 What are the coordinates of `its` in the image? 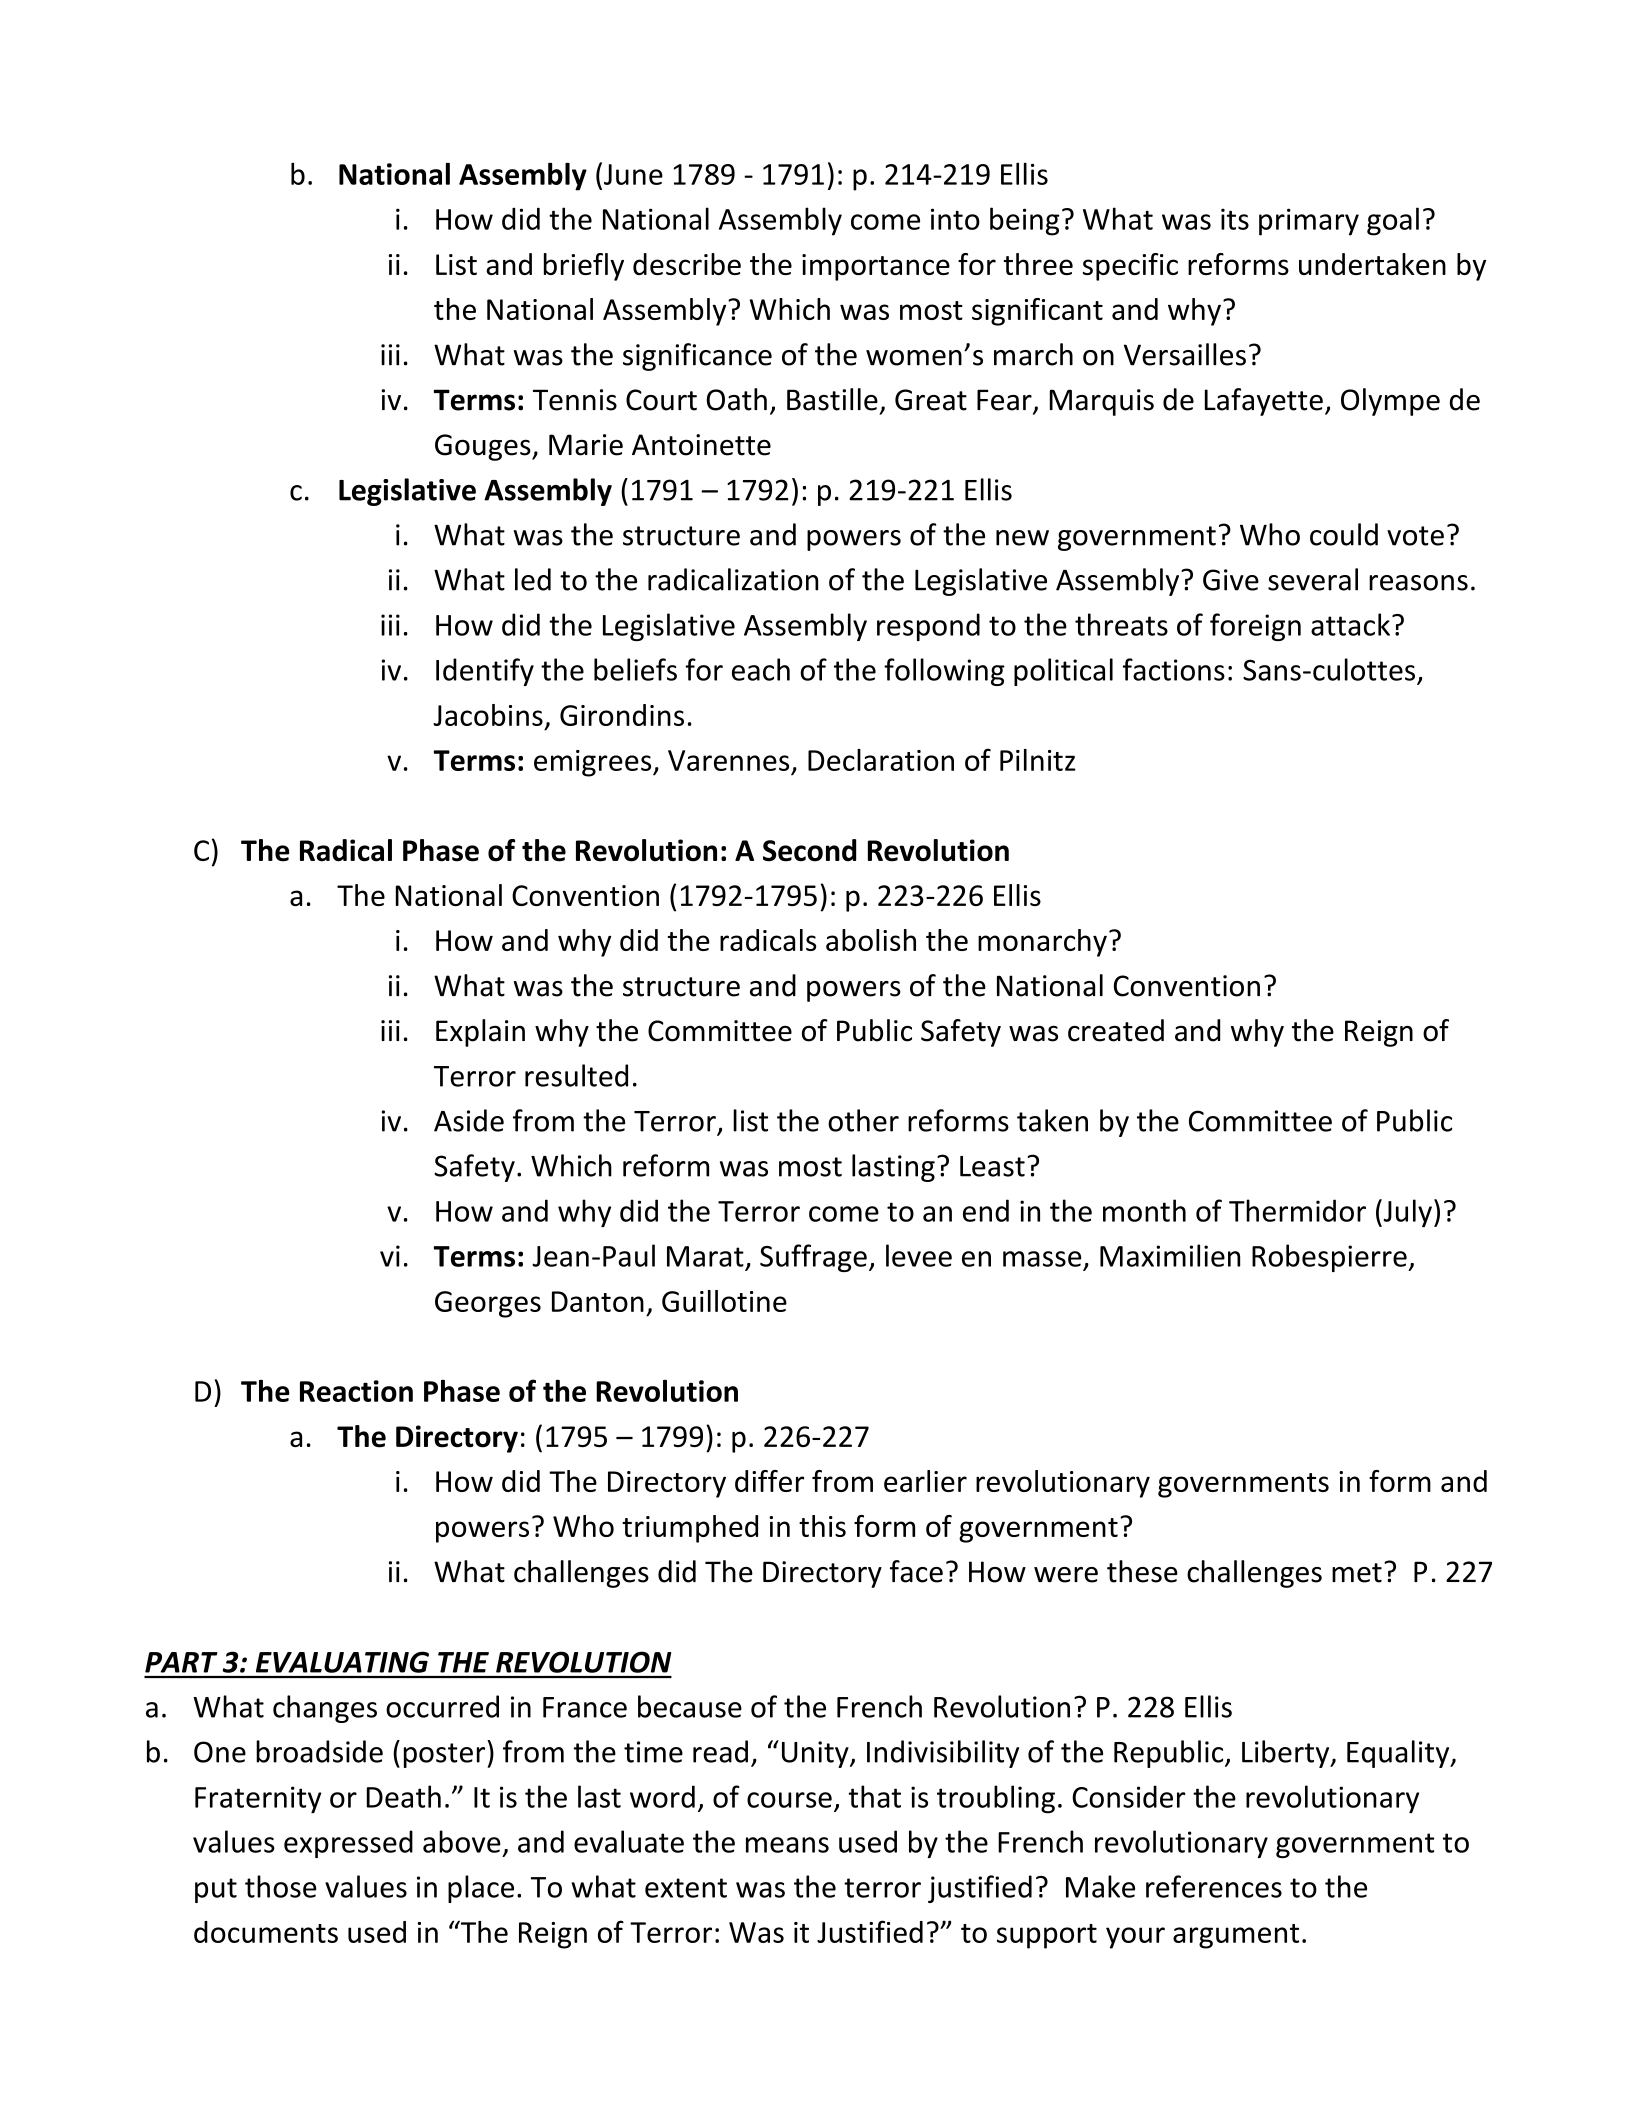 It's located at (1235, 219).
